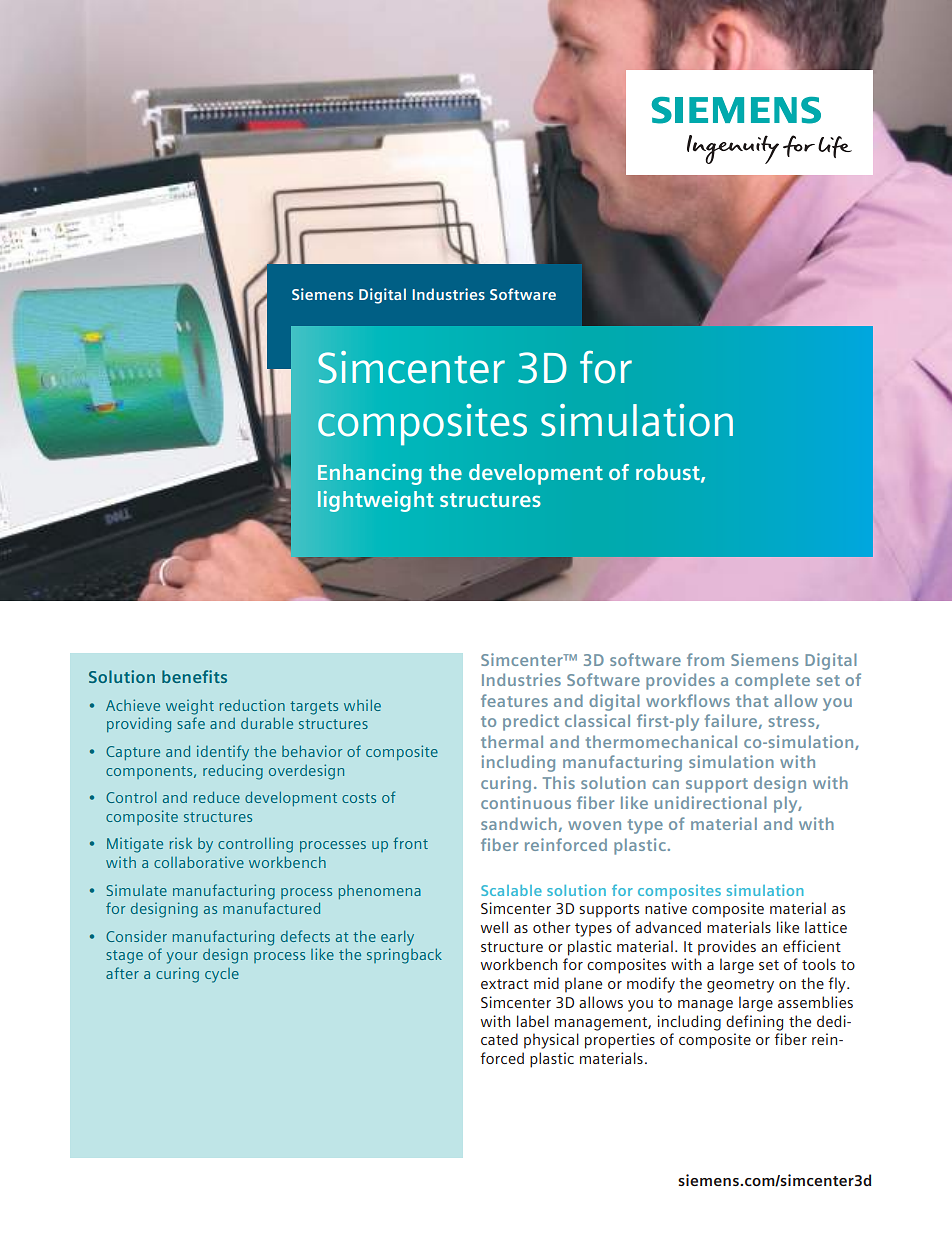 The height and width of the document is (1233, 952). Describe the element at coordinates (223, 753) in the document. I see `identify` at that location.
